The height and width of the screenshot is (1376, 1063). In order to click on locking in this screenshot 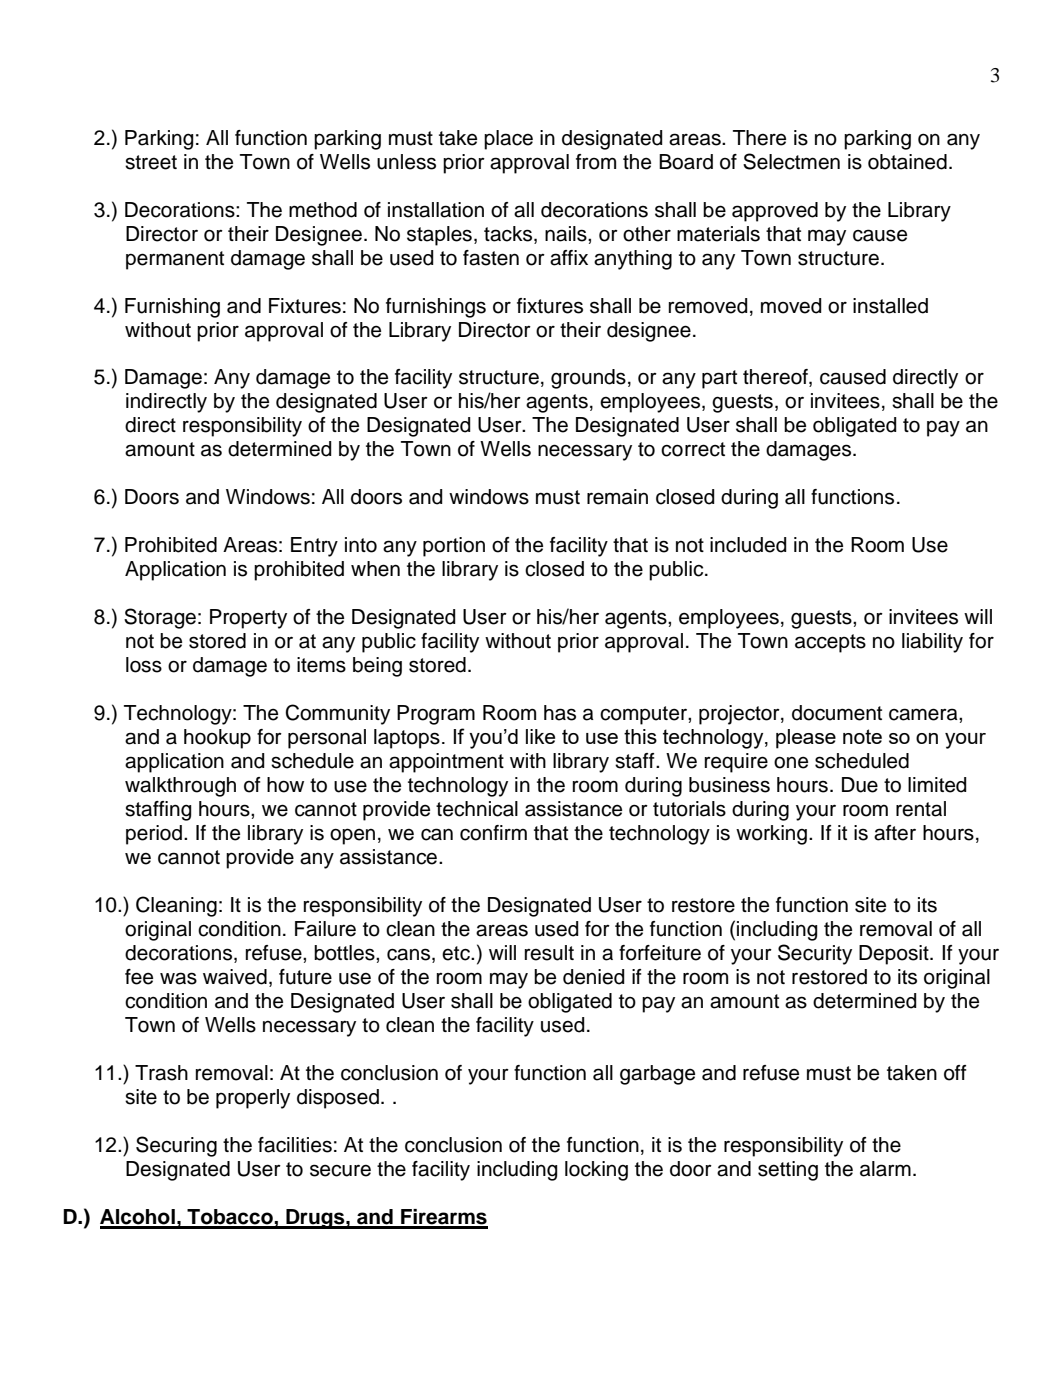, I will do `click(596, 1171)`.
